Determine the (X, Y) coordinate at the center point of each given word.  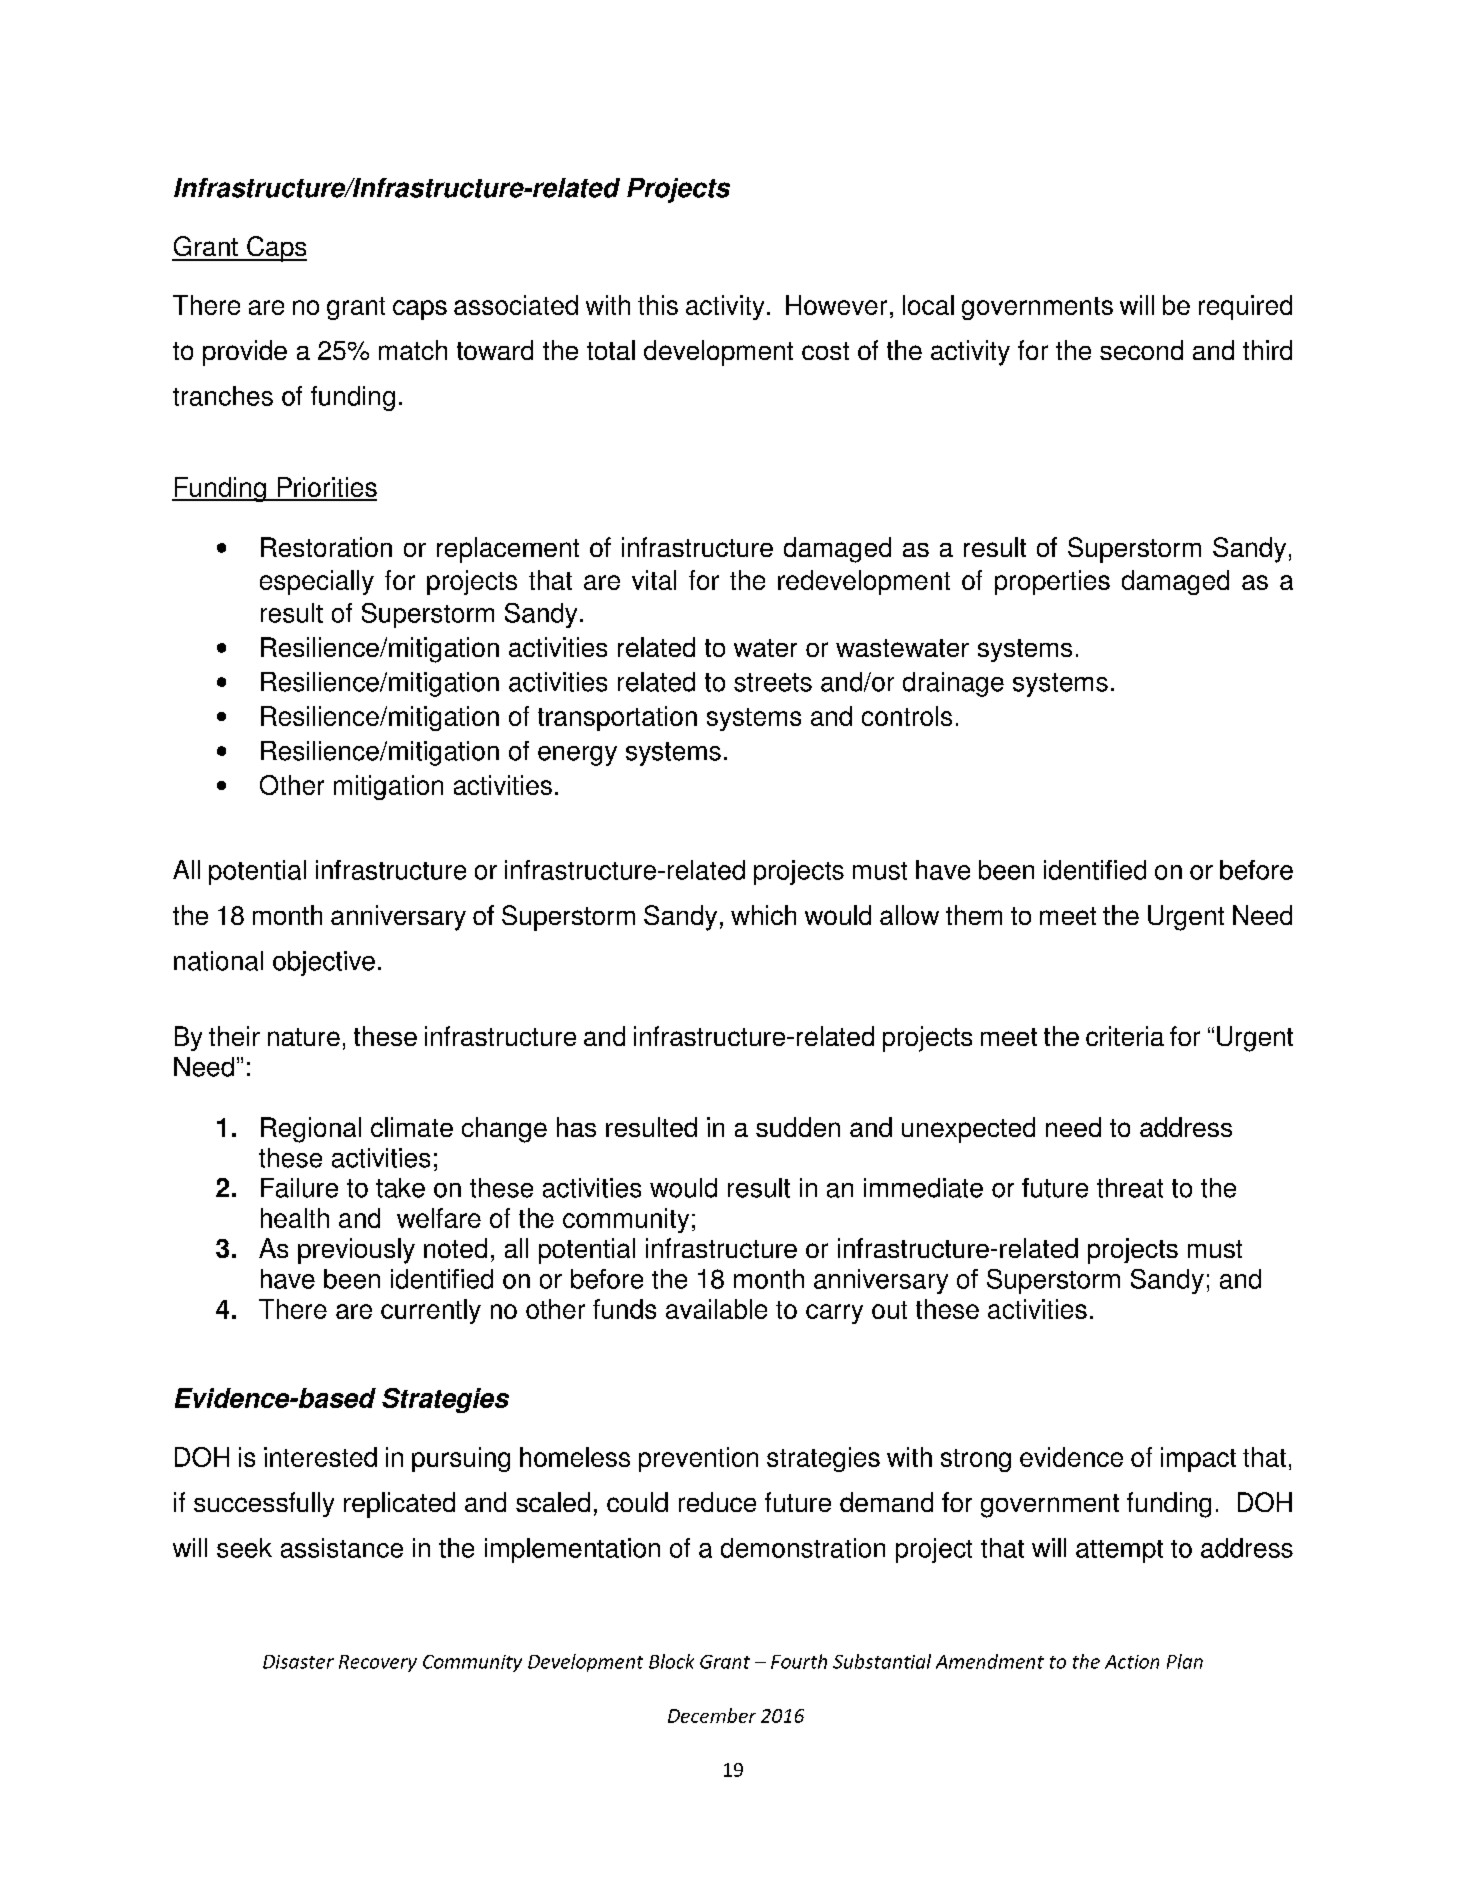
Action (1132, 1662)
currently (431, 1311)
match (413, 350)
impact (1198, 1459)
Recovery (378, 1663)
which (763, 915)
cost (825, 351)
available (716, 1309)
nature (304, 1037)
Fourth (799, 1661)
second (1141, 350)
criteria (1125, 1036)
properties (1052, 582)
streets (773, 682)
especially (317, 582)
